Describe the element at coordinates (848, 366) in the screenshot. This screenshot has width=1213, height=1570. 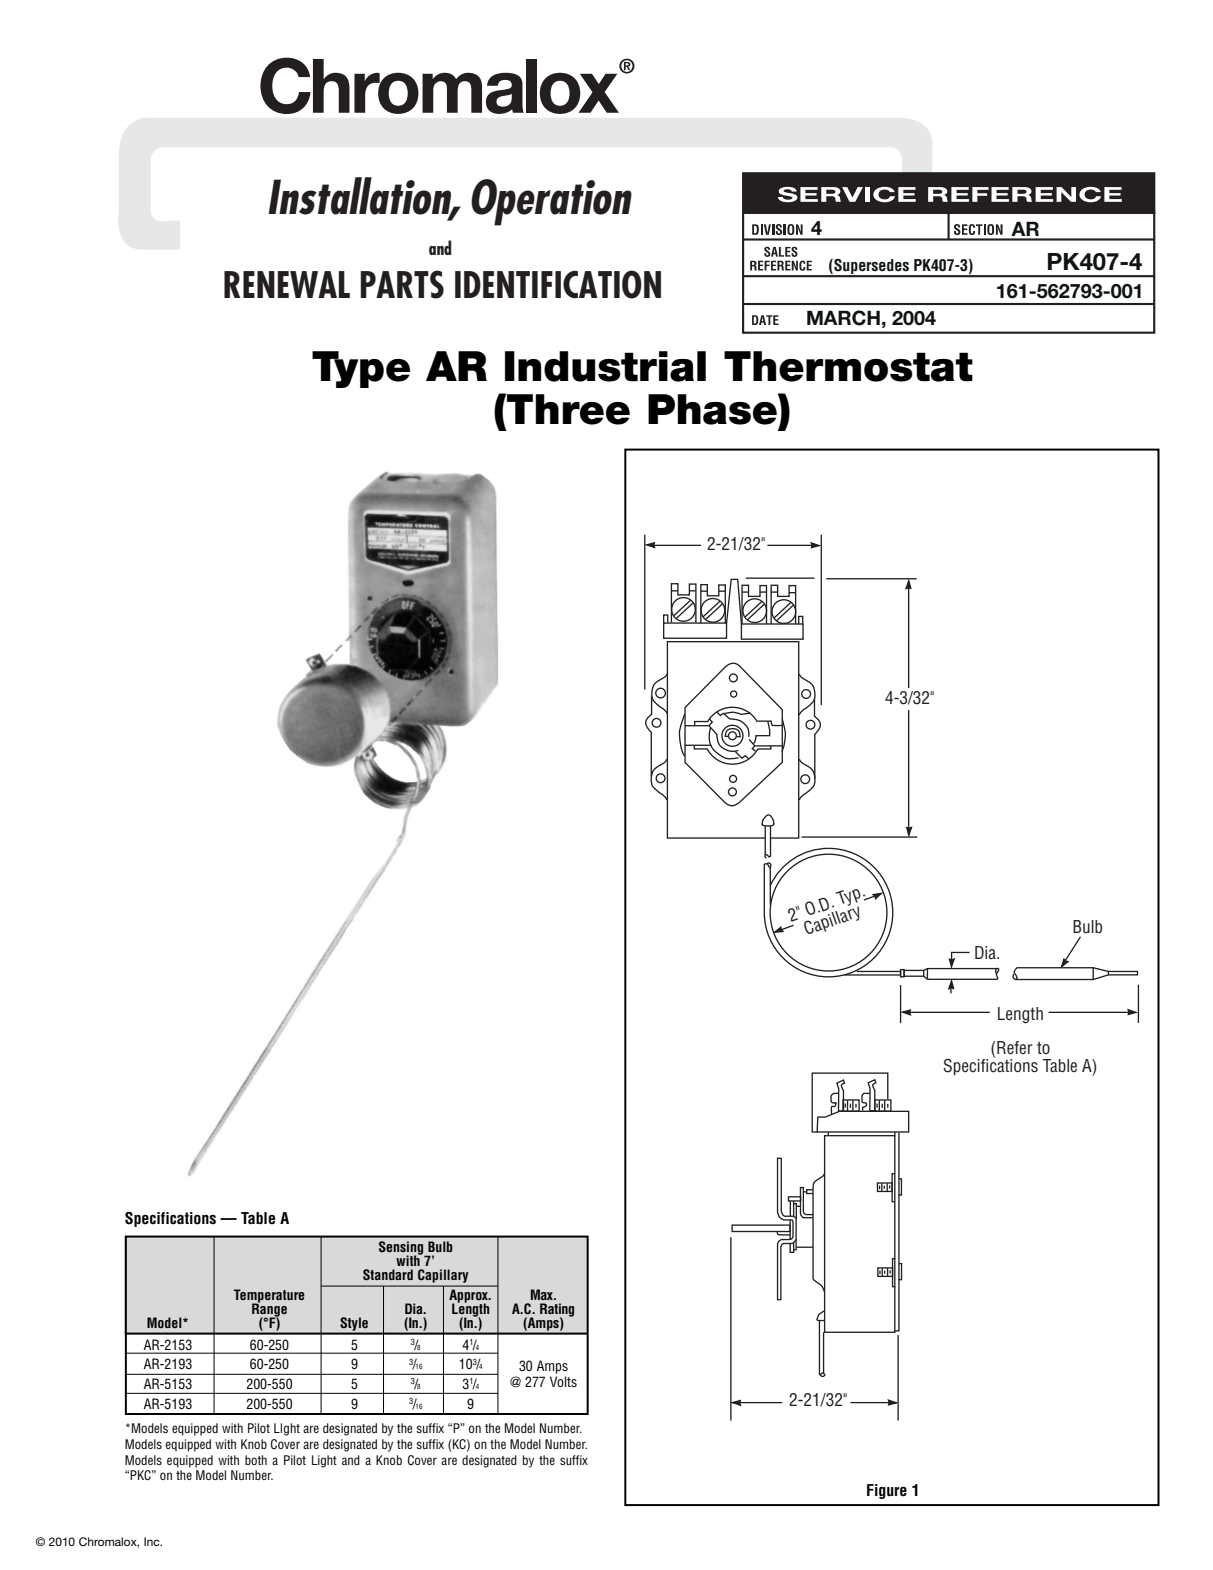
I see `Thermostat` at that location.
